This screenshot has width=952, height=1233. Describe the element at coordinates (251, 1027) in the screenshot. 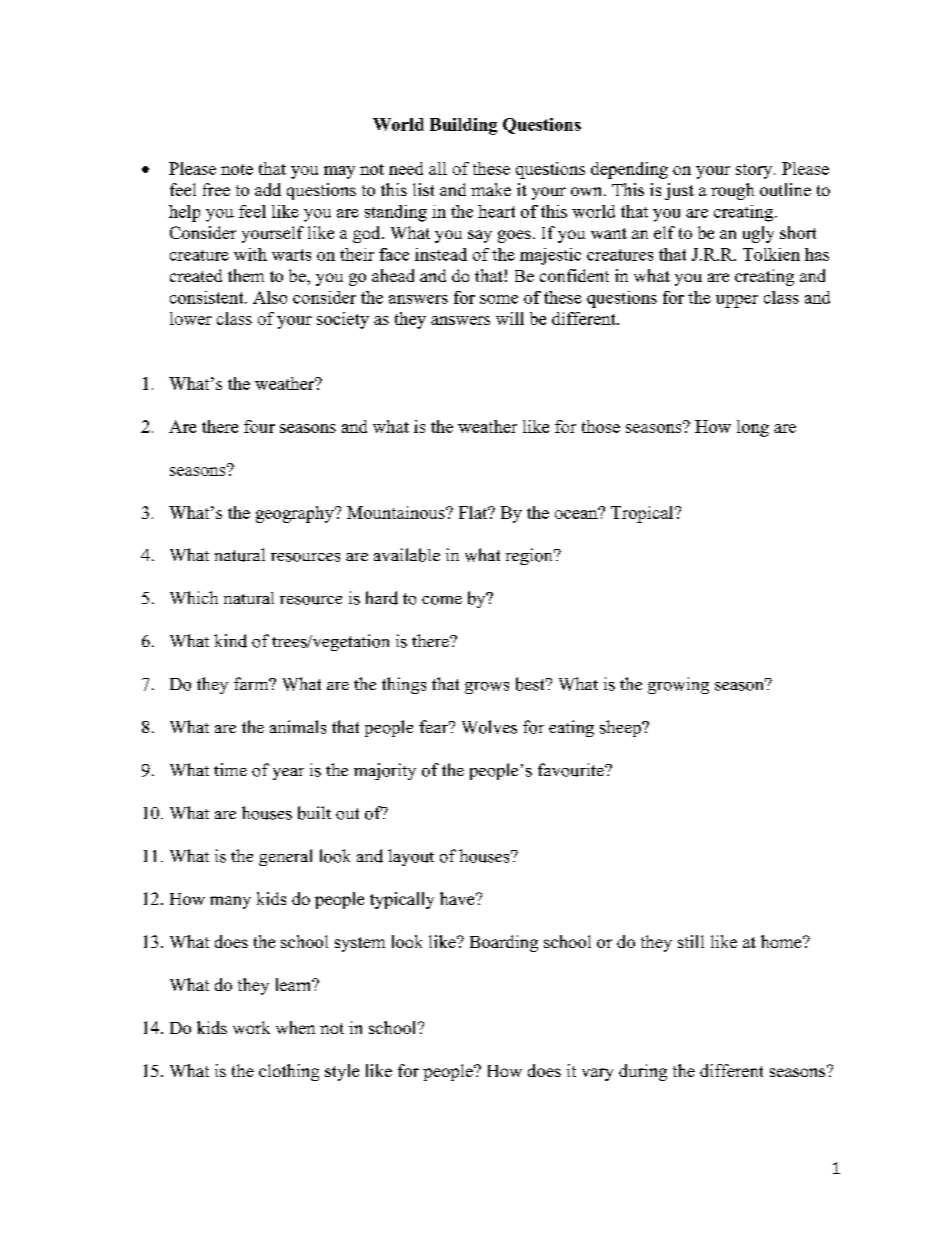

I see `work` at that location.
